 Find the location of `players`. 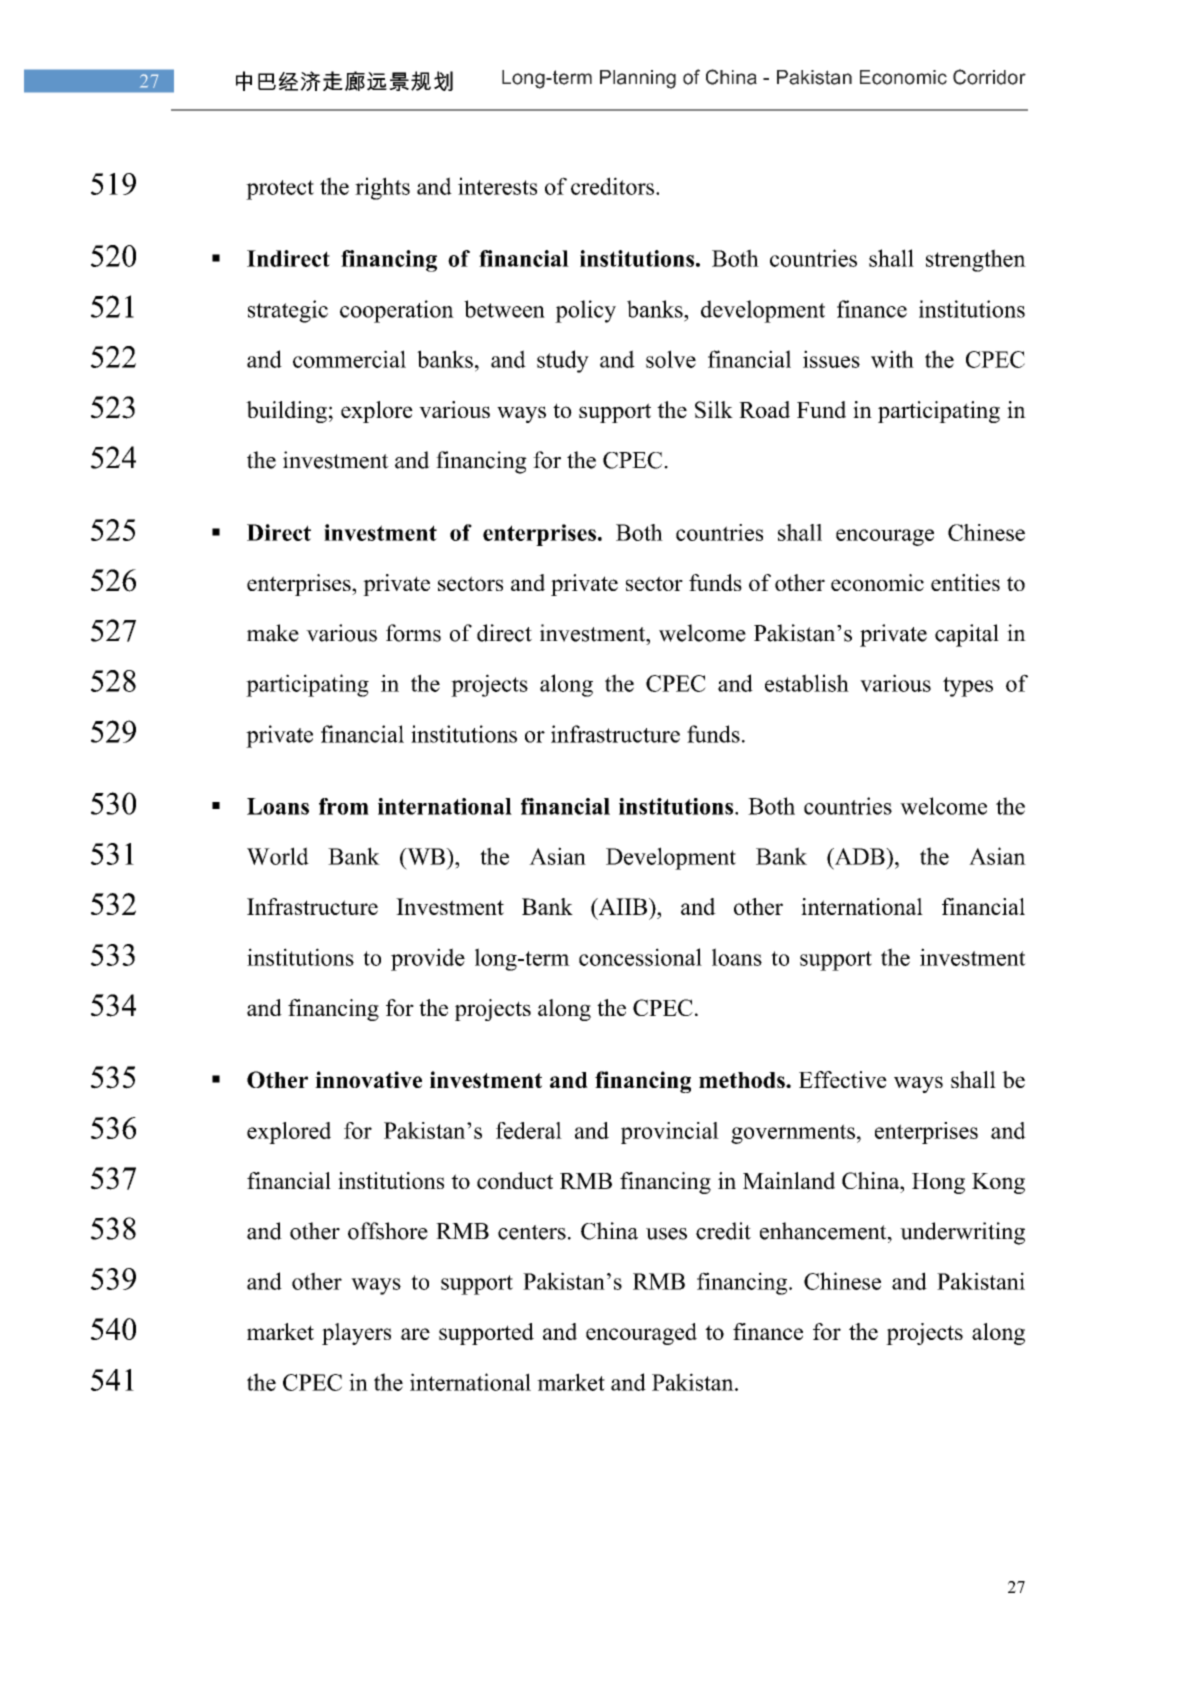

players is located at coordinates (356, 1334).
